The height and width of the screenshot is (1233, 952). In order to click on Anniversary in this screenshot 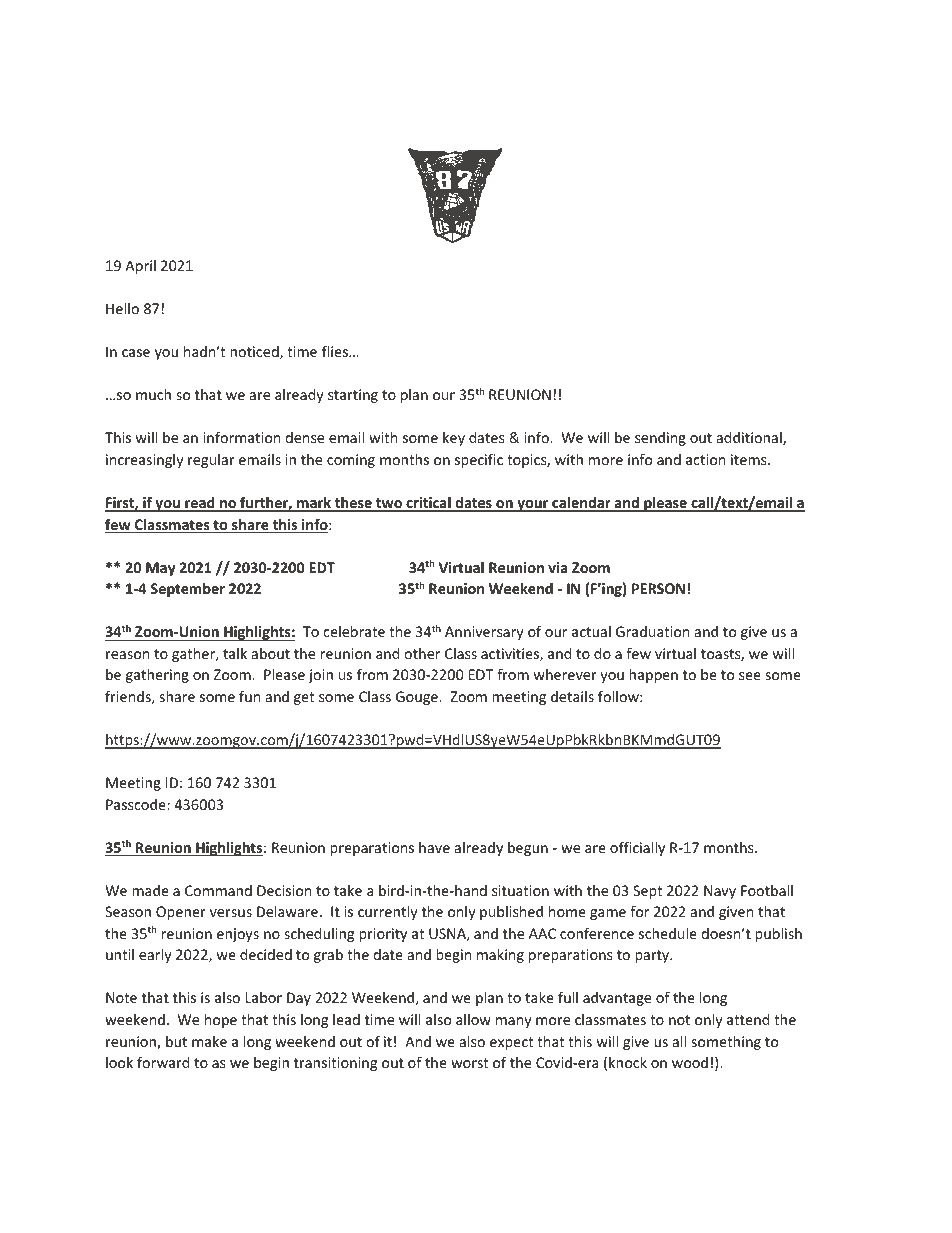, I will do `click(484, 633)`.
